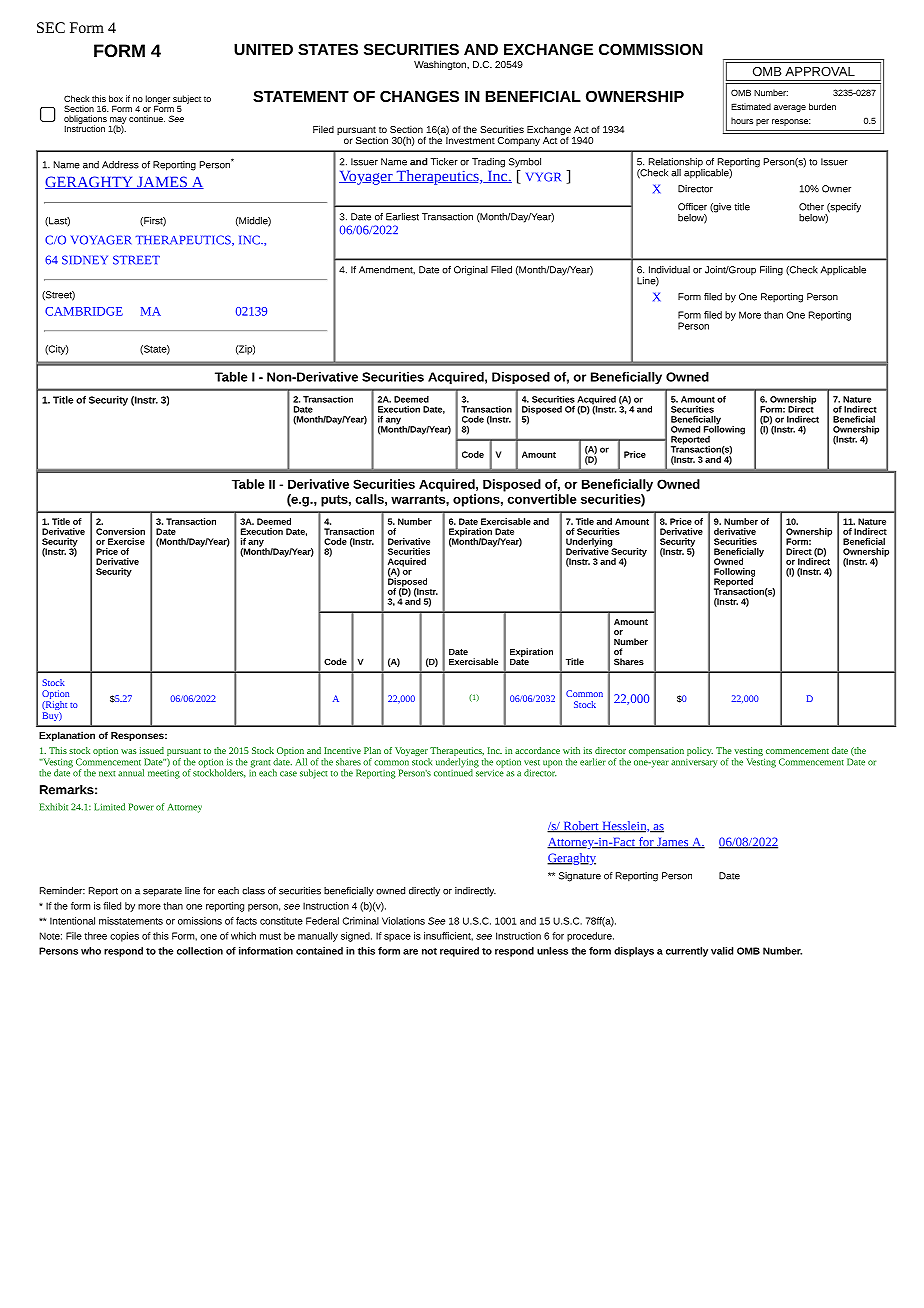 The height and width of the screenshot is (1308, 924). What do you see at coordinates (158, 100) in the screenshot?
I see `longer` at bounding box center [158, 100].
